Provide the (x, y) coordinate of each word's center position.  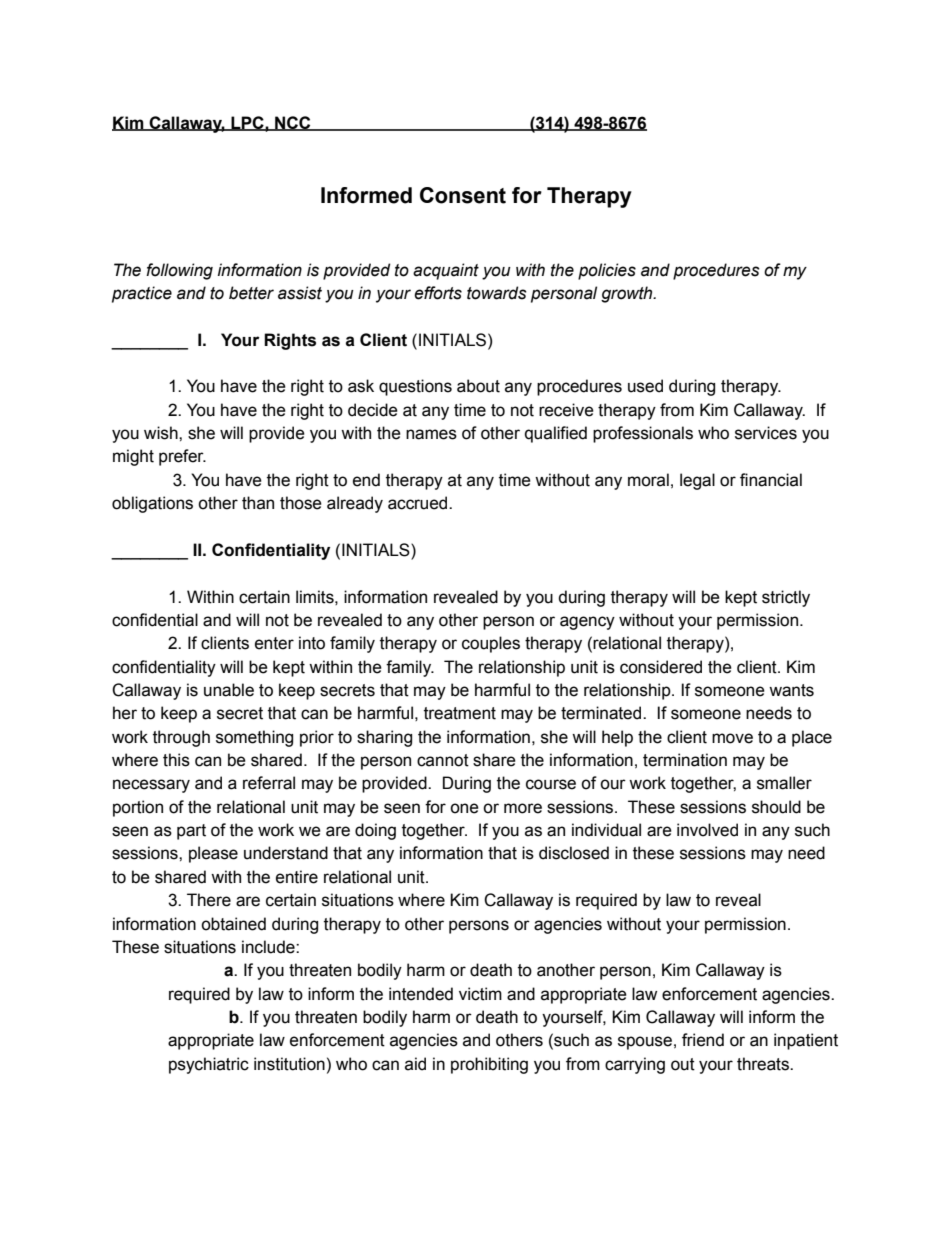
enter (274, 643)
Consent (463, 195)
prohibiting (489, 1065)
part (191, 832)
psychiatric (209, 1065)
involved (707, 830)
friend (703, 1040)
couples (491, 644)
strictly (786, 598)
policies (607, 271)
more (523, 808)
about (478, 386)
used (645, 386)
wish (162, 433)
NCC (293, 123)
